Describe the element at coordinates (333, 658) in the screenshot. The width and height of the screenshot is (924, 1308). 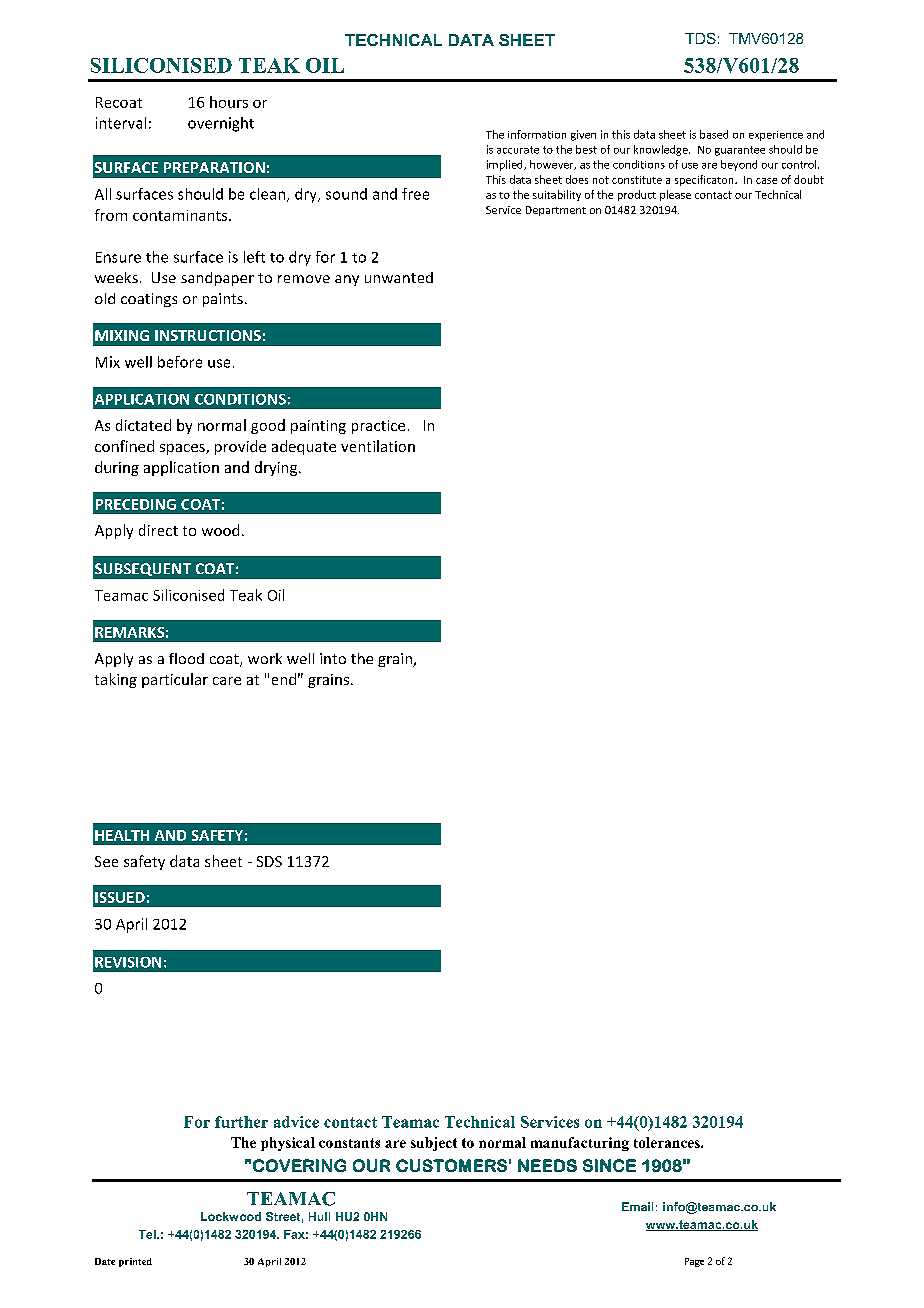
I see `into` at that location.
